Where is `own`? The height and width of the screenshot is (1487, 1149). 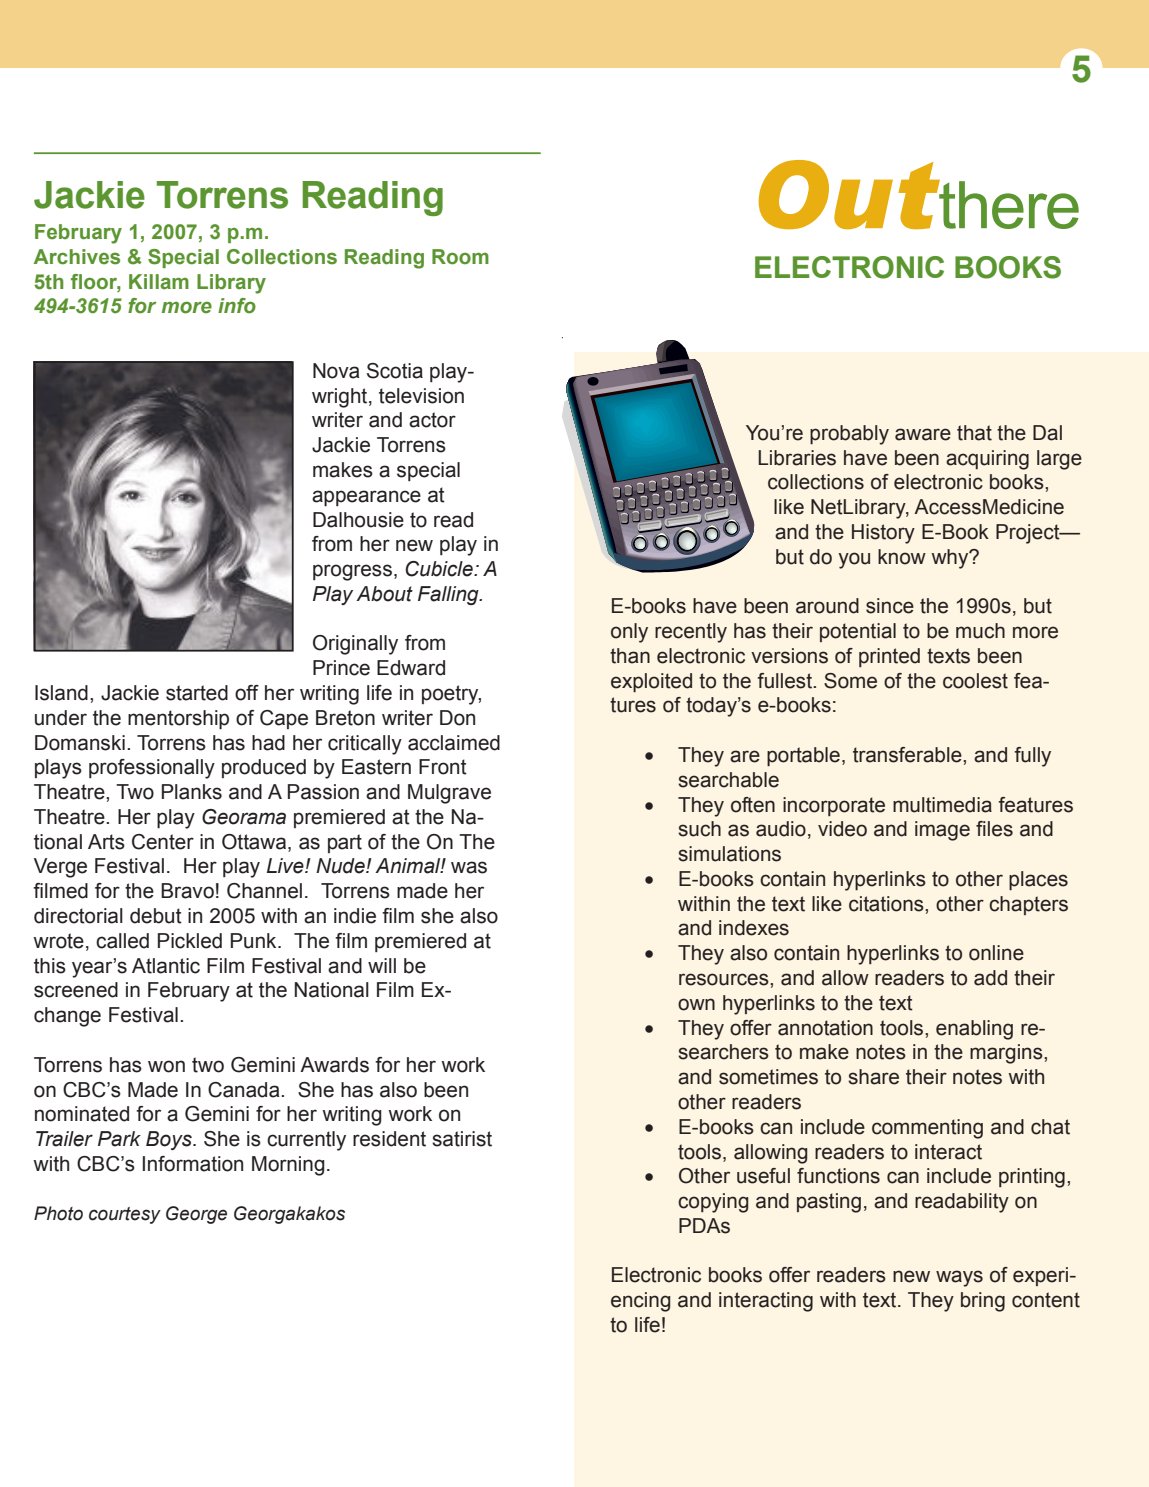 own is located at coordinates (696, 1004).
